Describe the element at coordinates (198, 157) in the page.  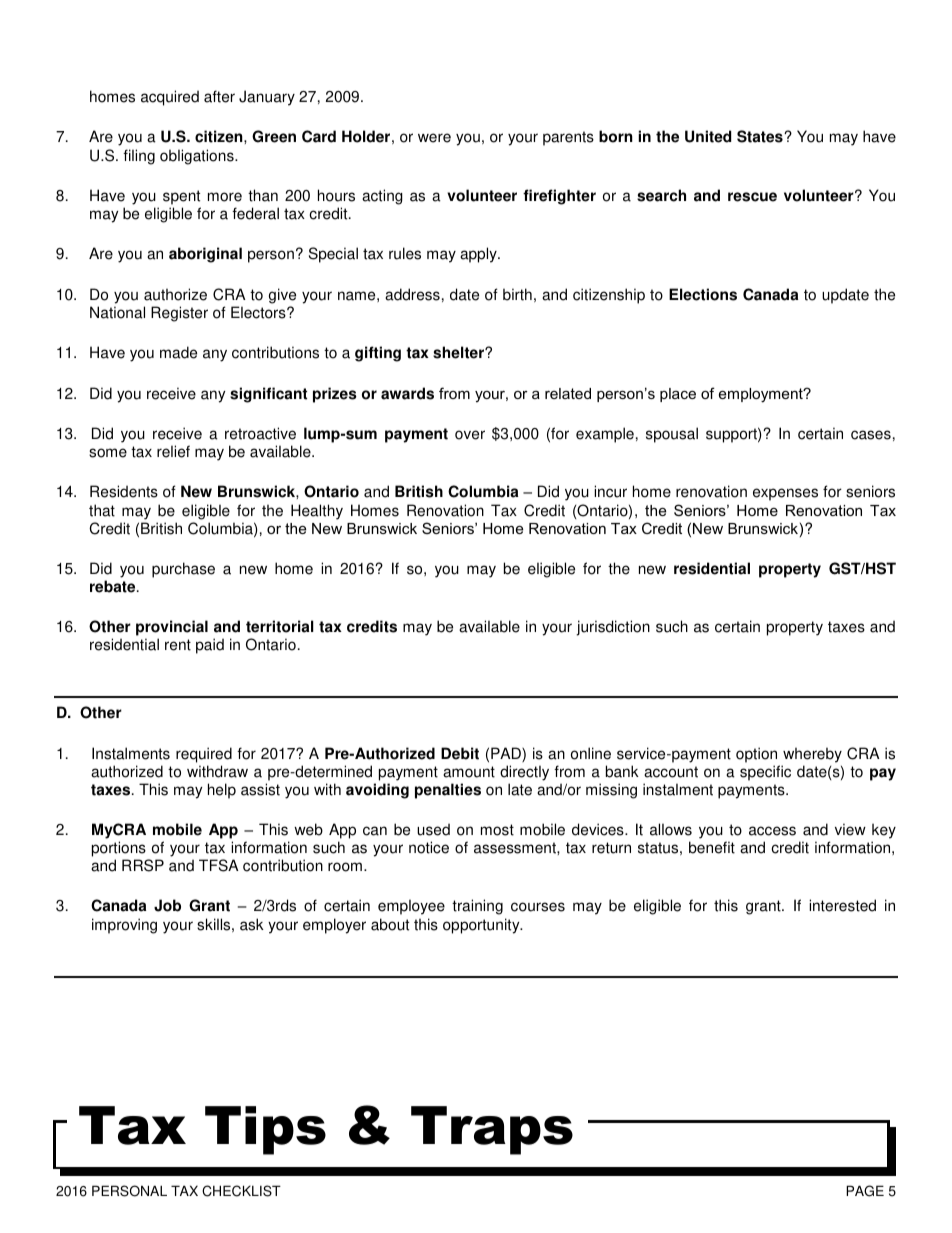
I see `obligations` at that location.
